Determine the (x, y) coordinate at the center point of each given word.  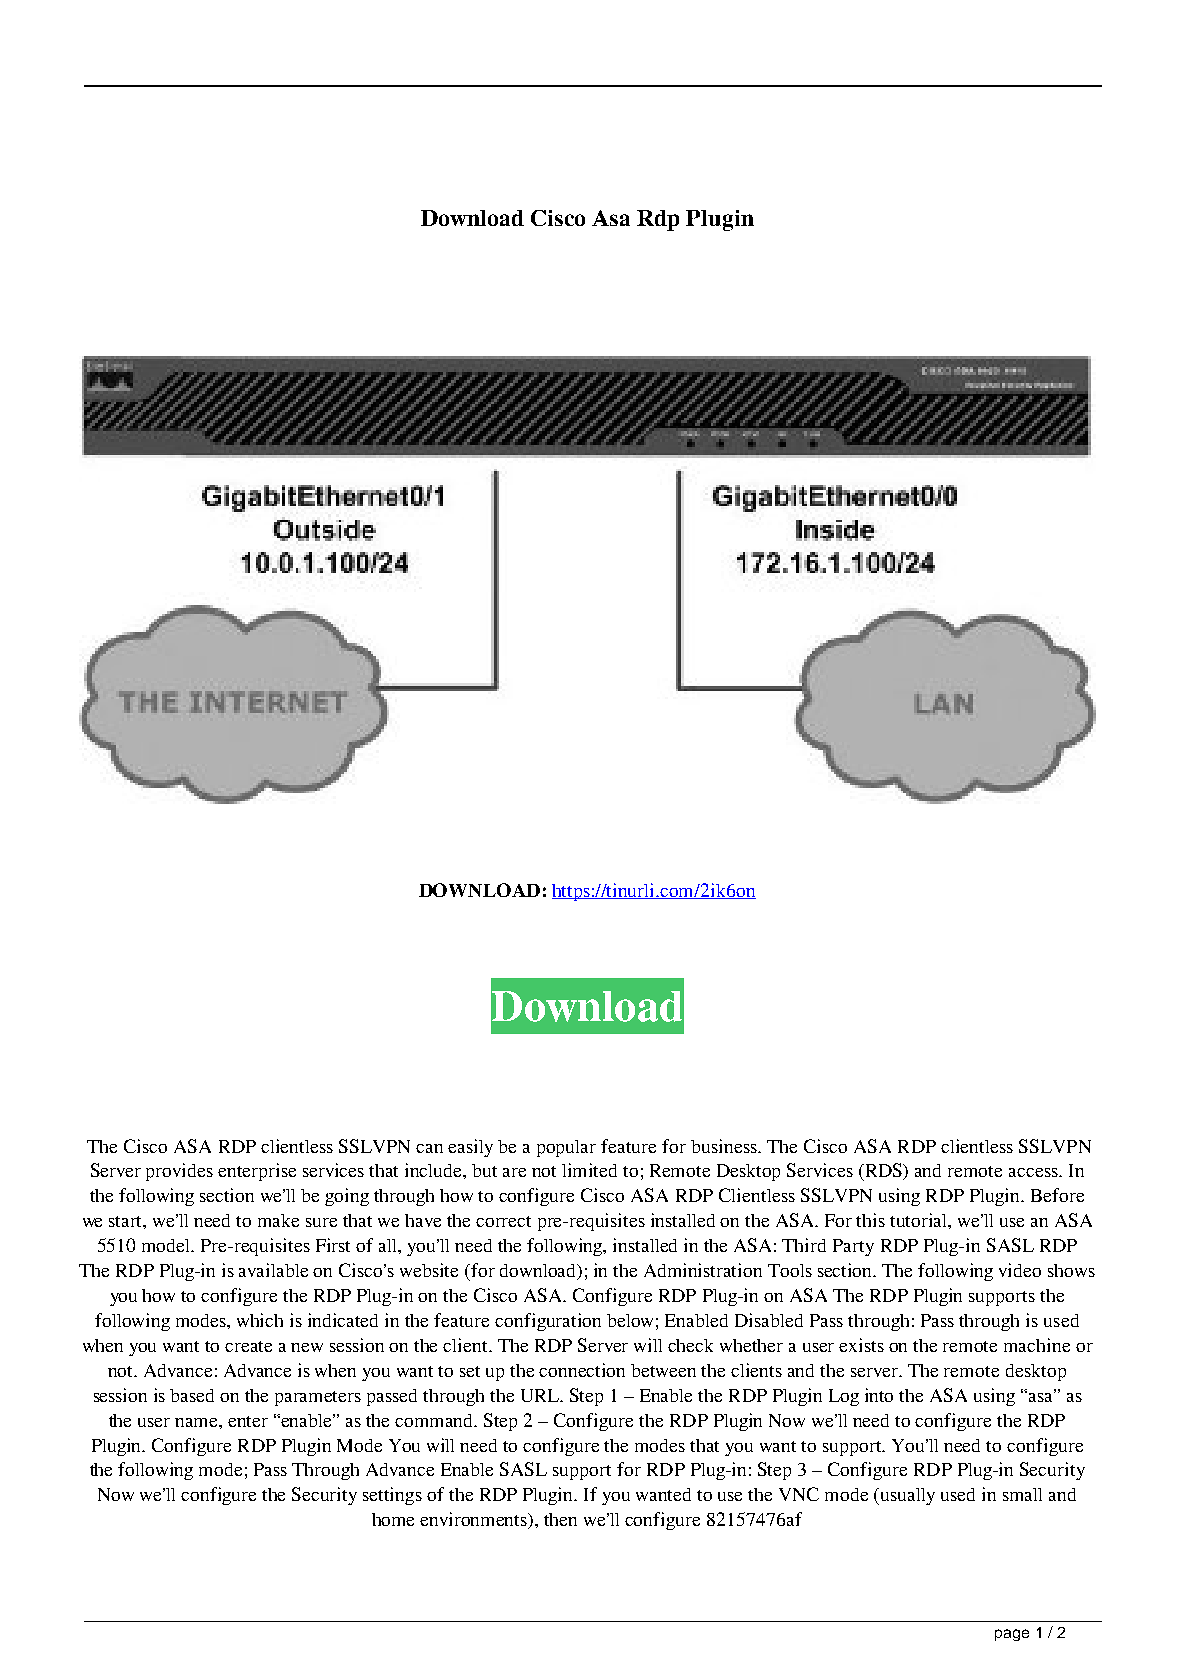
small (1022, 1494)
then (560, 1519)
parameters (318, 1398)
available (273, 1270)
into (879, 1395)
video (1020, 1270)
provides (179, 1172)
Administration (703, 1270)
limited (589, 1170)
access (1034, 1172)
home (393, 1519)
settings (392, 1496)
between (663, 1370)
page (1012, 1635)
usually (908, 1496)
